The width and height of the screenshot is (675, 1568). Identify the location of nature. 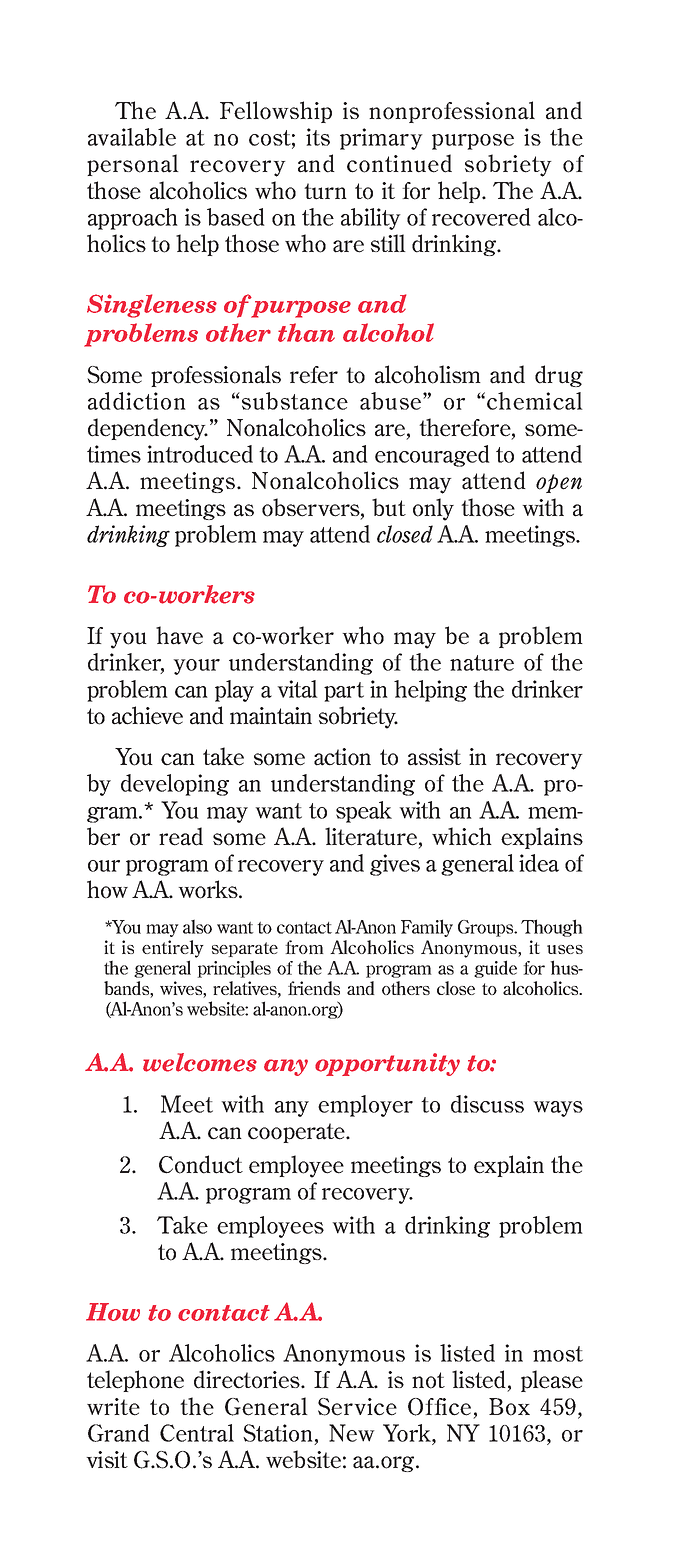
(482, 663).
